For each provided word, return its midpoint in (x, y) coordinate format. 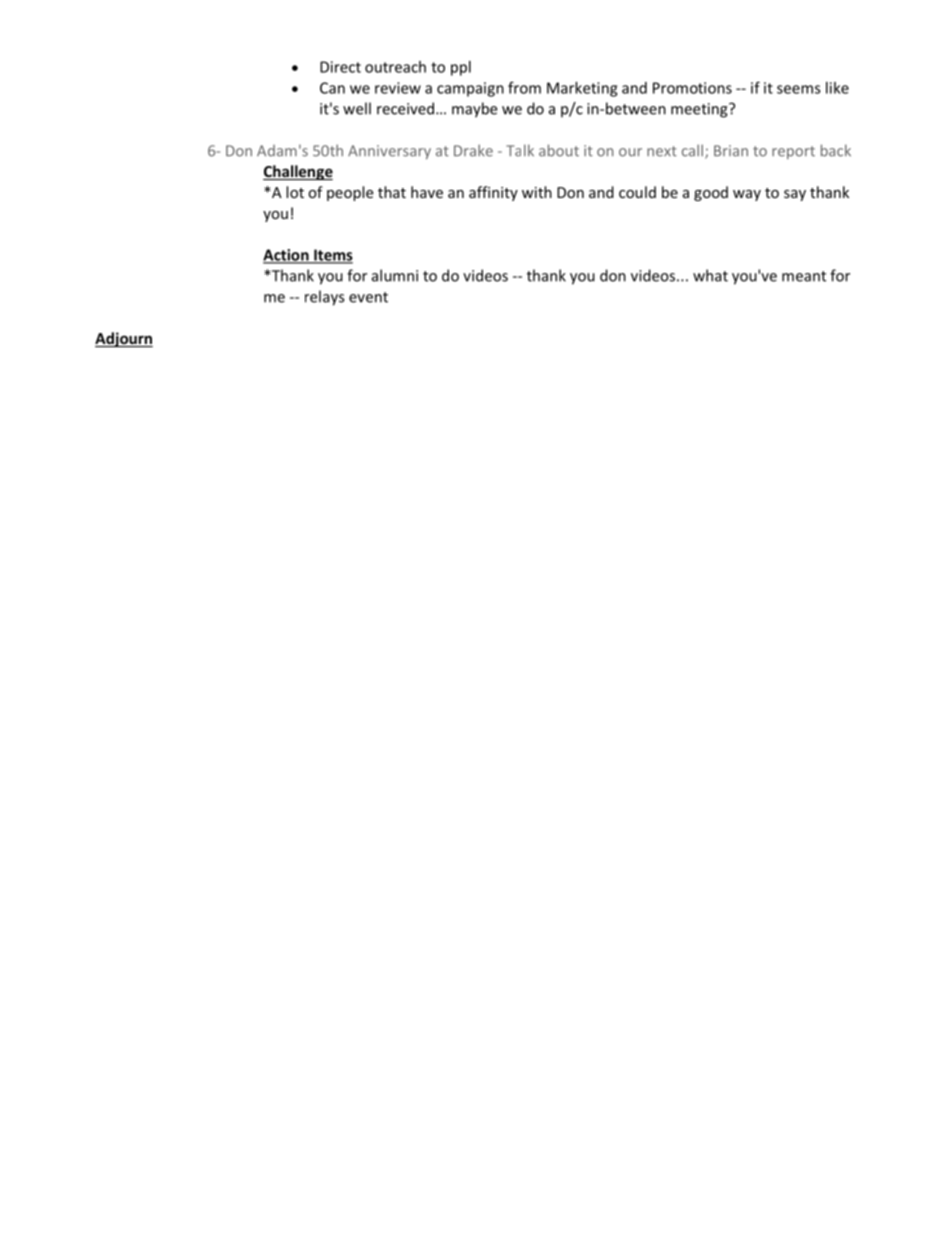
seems (799, 89)
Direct (340, 67)
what (710, 275)
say (795, 195)
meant (804, 276)
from (524, 87)
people (350, 193)
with (537, 192)
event (368, 297)
